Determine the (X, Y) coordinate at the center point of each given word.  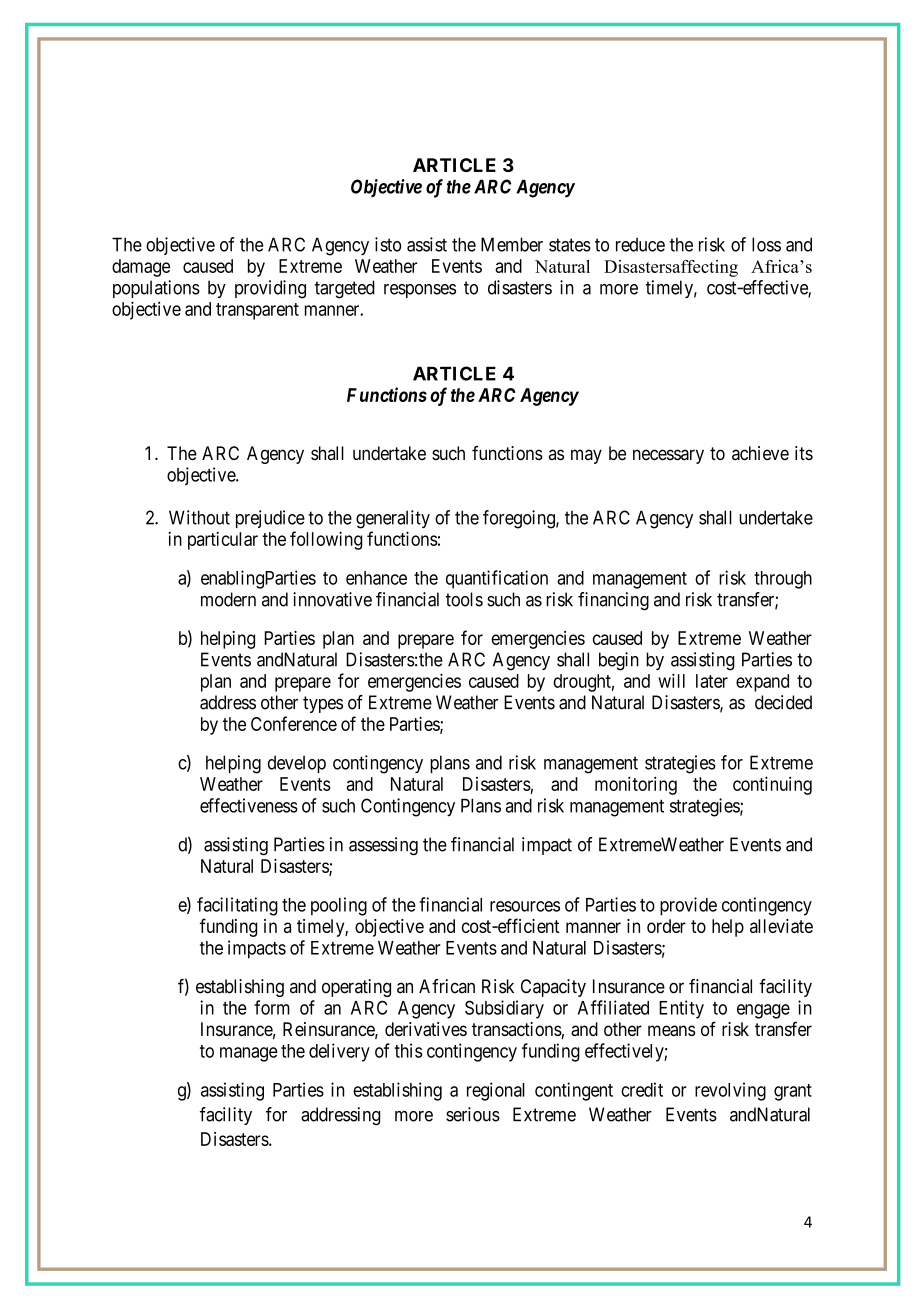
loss (766, 244)
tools (464, 599)
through (783, 580)
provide (688, 906)
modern (228, 599)
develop (297, 764)
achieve (760, 453)
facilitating (237, 906)
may (586, 456)
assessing (383, 846)
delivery (339, 1052)
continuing (772, 785)
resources (525, 906)
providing (270, 289)
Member (512, 244)
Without (199, 517)
